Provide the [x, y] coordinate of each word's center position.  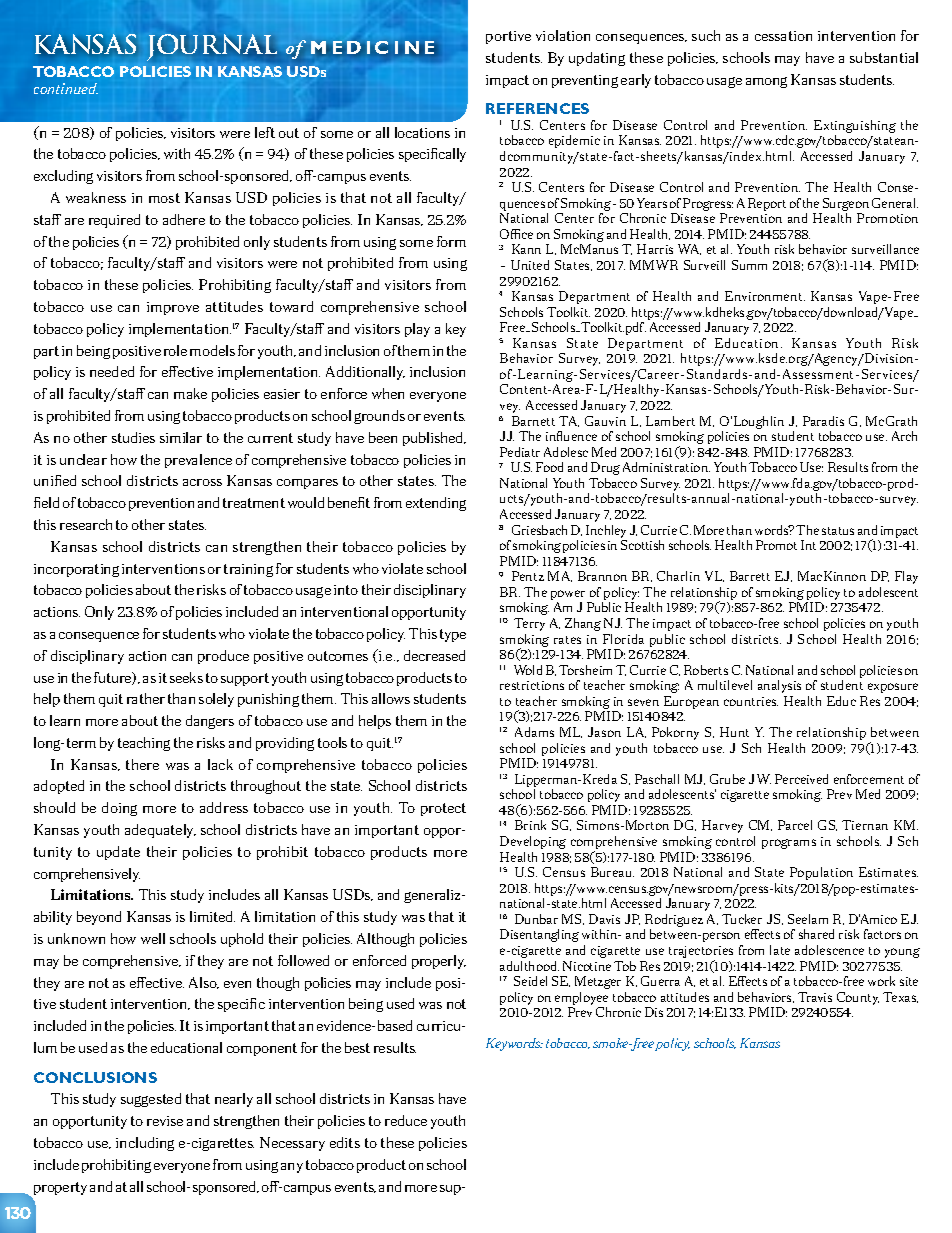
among [766, 82]
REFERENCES [537, 108]
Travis [815, 997]
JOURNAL [212, 47]
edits [345, 1142]
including [145, 1144]
